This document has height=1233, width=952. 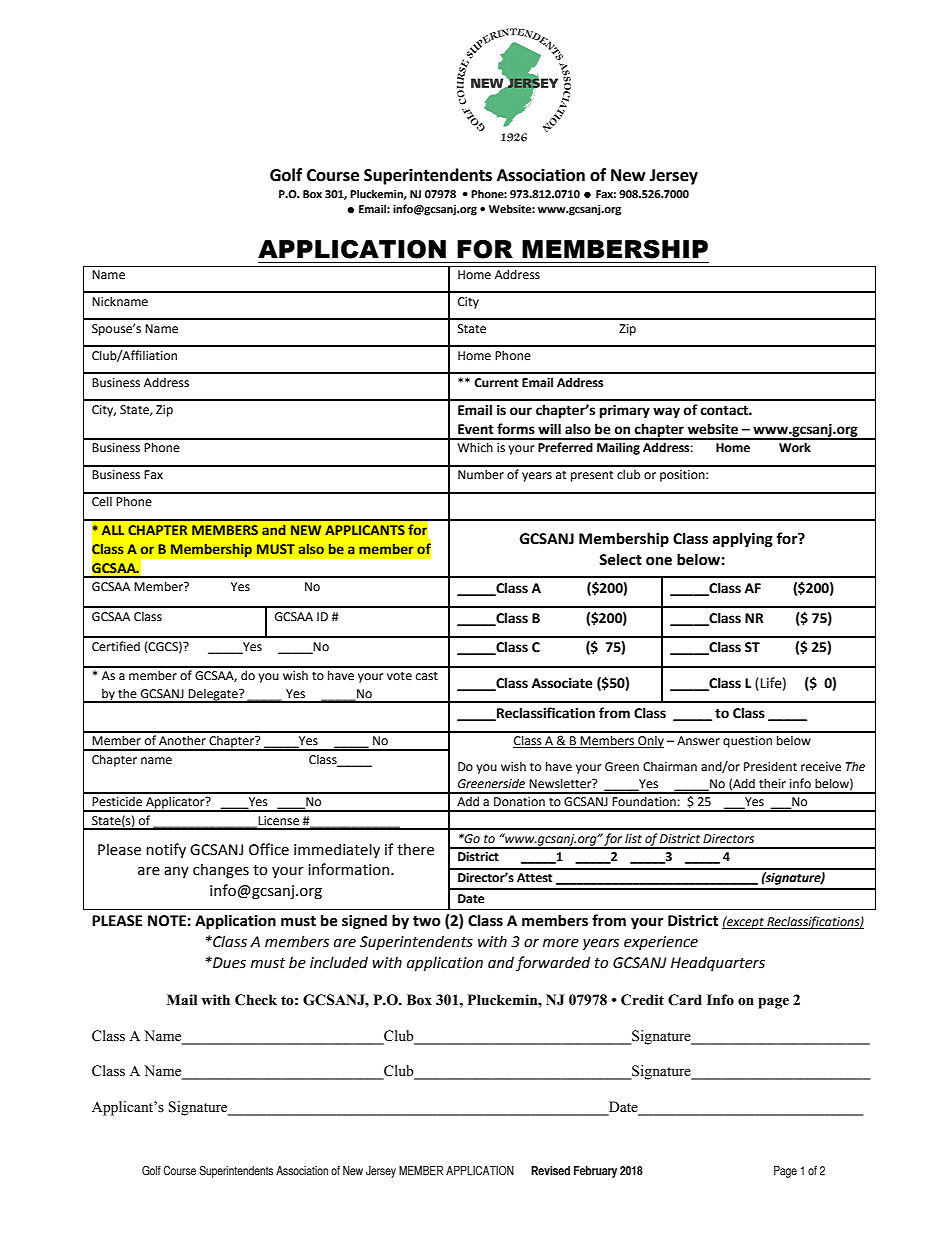 I want to click on two, so click(x=427, y=921).
